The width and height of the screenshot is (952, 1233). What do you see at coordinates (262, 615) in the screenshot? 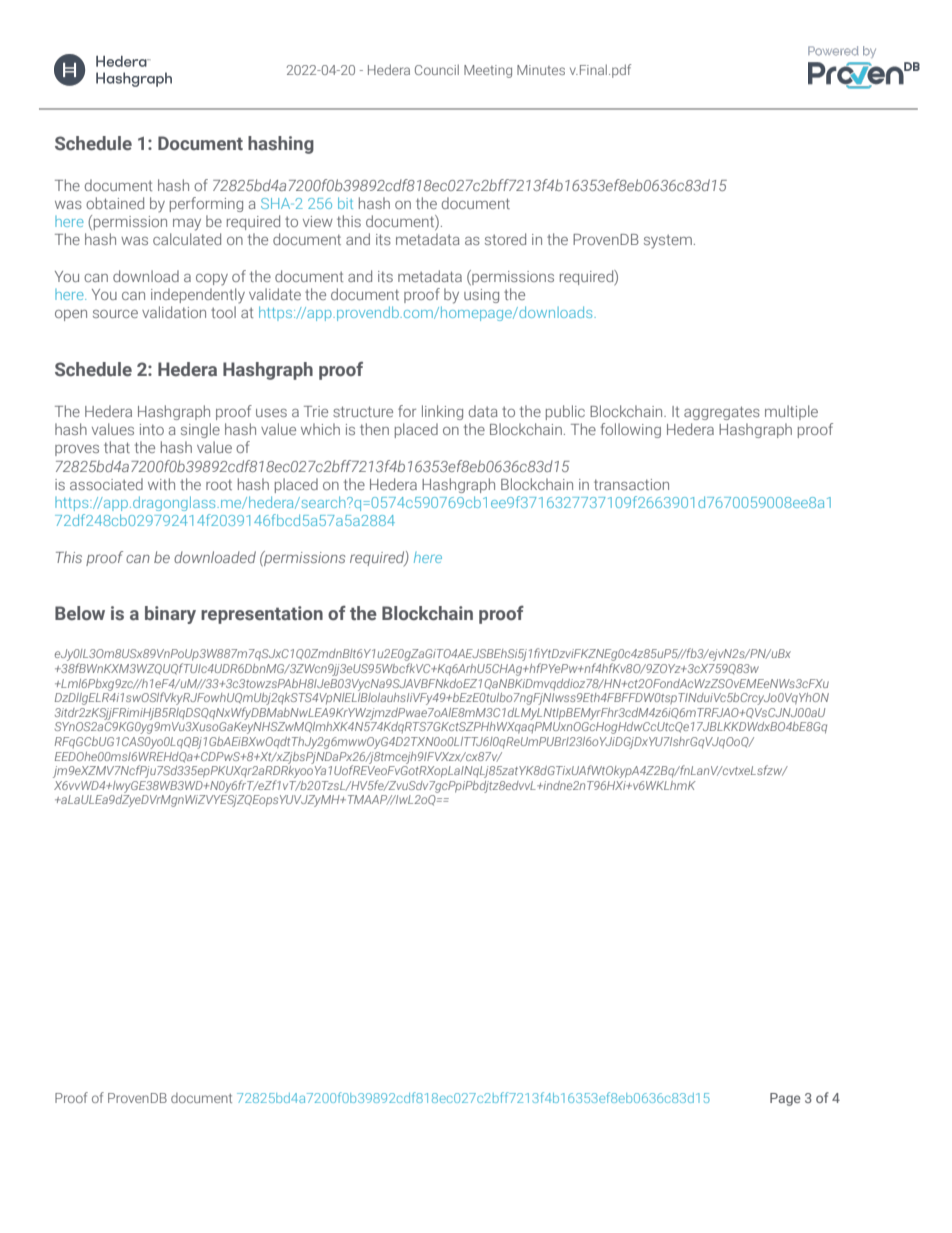
I see `representation` at bounding box center [262, 615].
